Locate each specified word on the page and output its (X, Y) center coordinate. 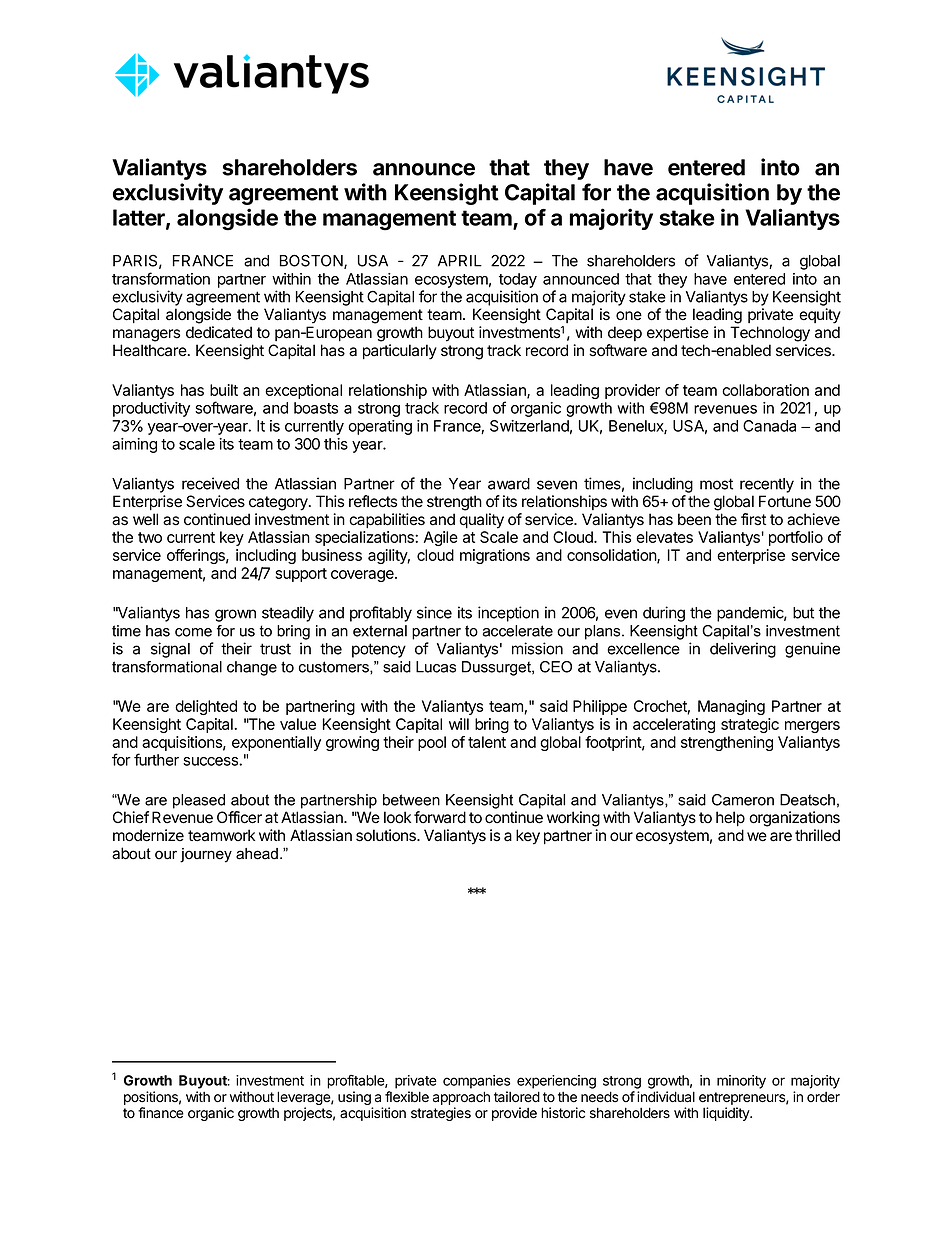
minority (741, 1082)
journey (206, 855)
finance (161, 1113)
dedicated (219, 332)
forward (440, 817)
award (509, 484)
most (716, 484)
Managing (731, 707)
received (210, 483)
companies (476, 1082)
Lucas (436, 667)
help (730, 819)
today (518, 280)
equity (820, 316)
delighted (206, 707)
